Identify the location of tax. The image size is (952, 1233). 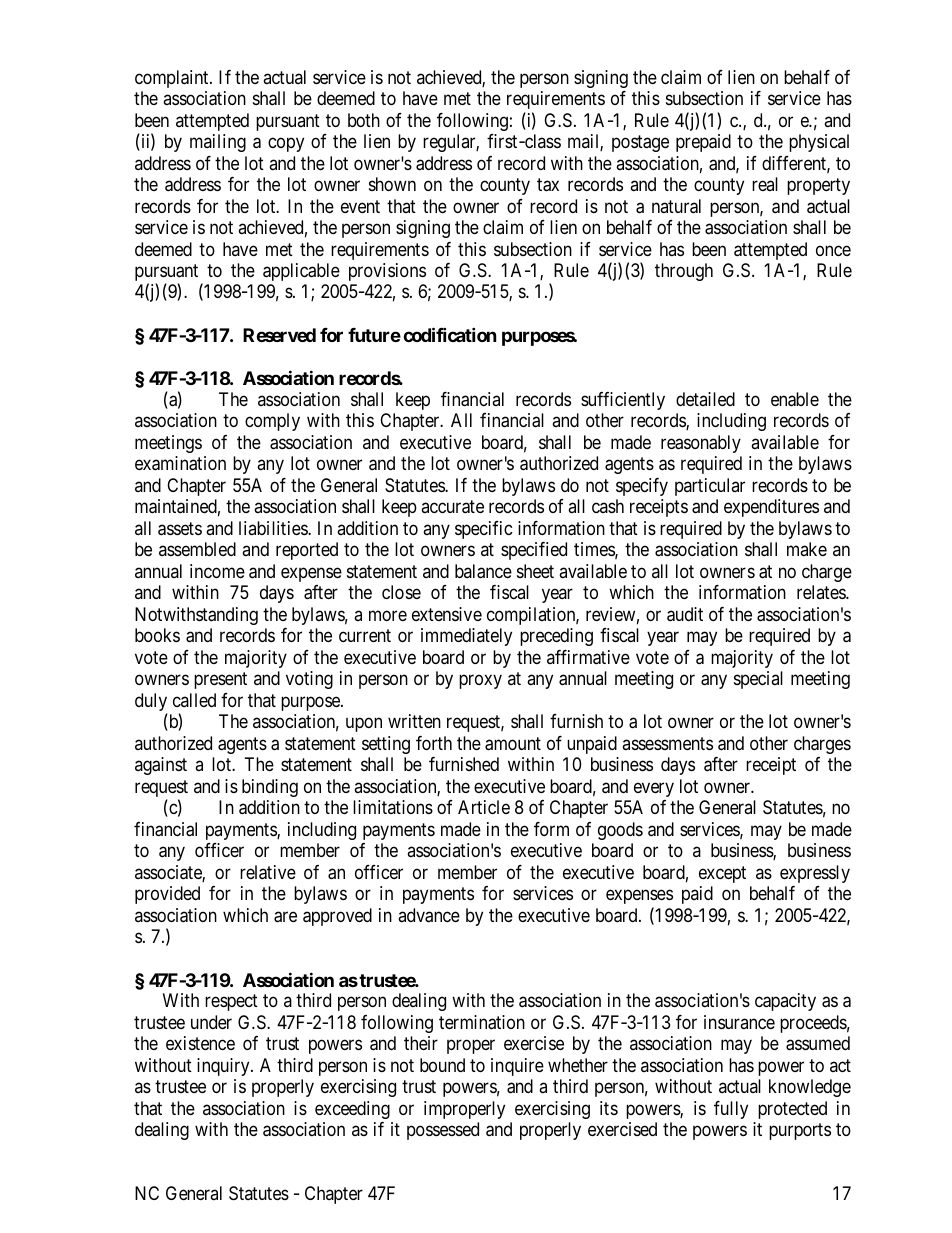
(548, 185).
